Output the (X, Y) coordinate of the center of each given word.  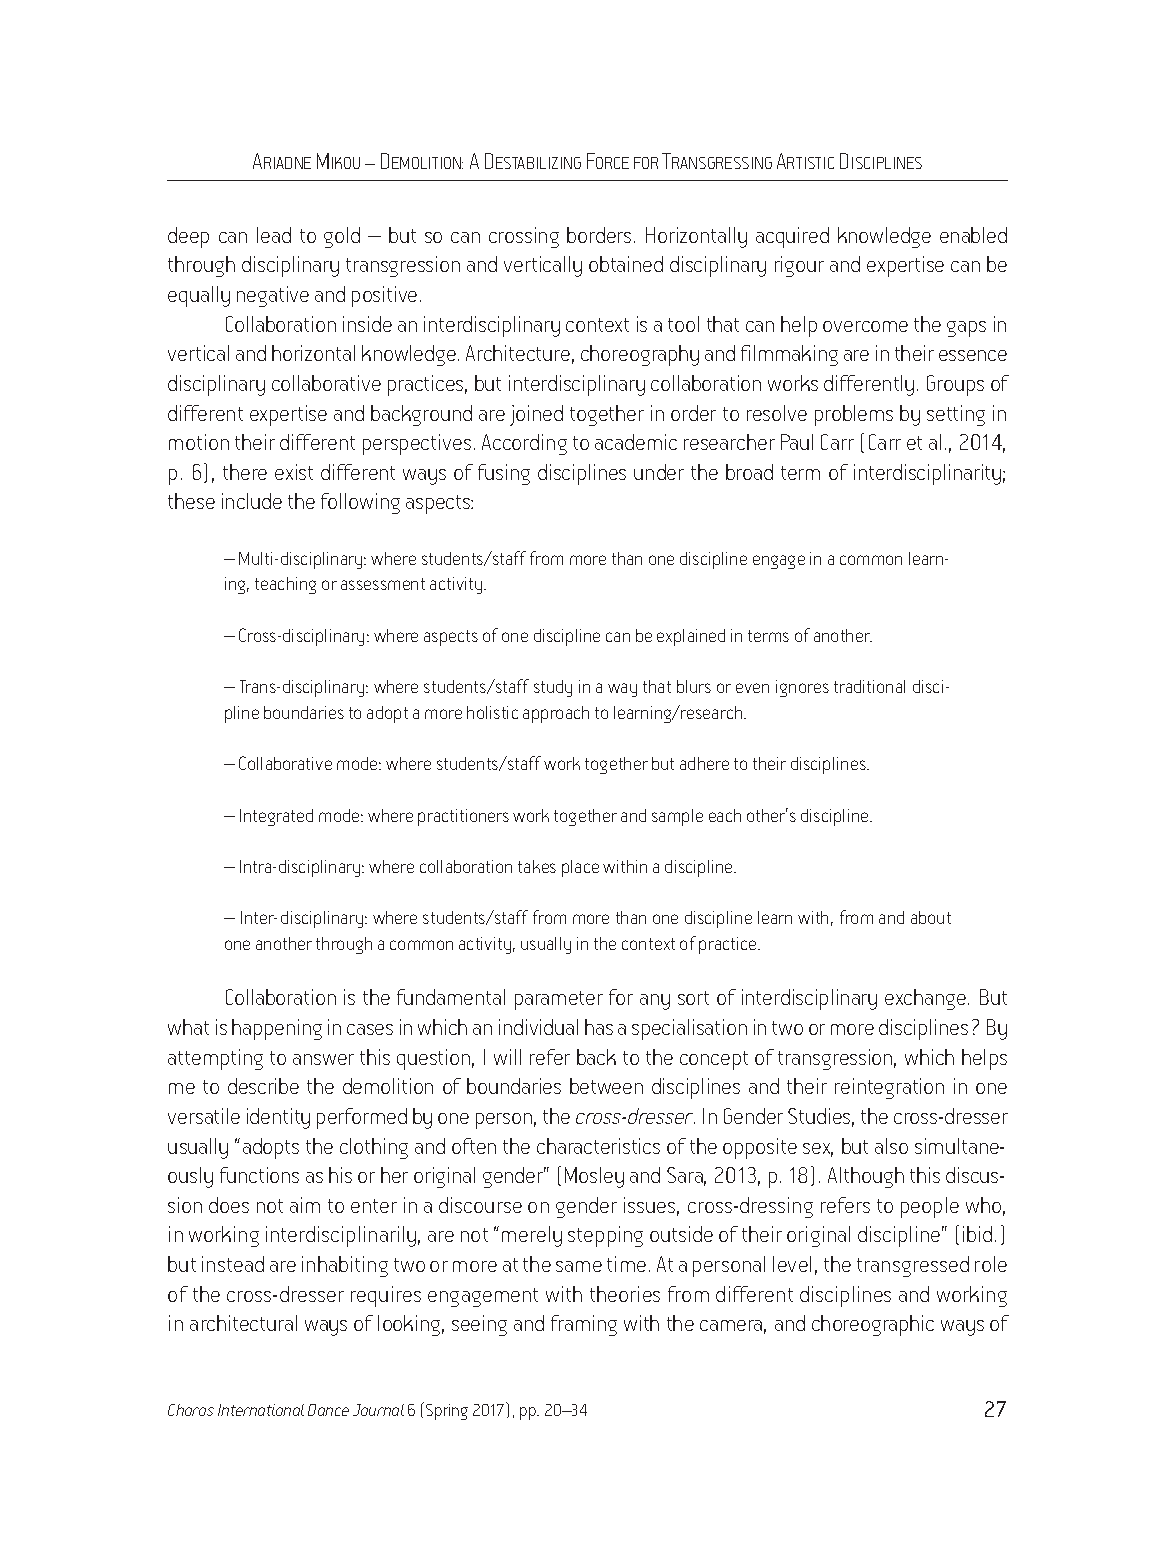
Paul (797, 442)
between (606, 1086)
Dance (328, 1410)
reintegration (889, 1088)
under (659, 472)
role (991, 1264)
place (580, 868)
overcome (865, 326)
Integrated (276, 817)
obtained (626, 264)
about (931, 917)
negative (273, 296)
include (252, 501)
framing (584, 1325)
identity (278, 1118)
